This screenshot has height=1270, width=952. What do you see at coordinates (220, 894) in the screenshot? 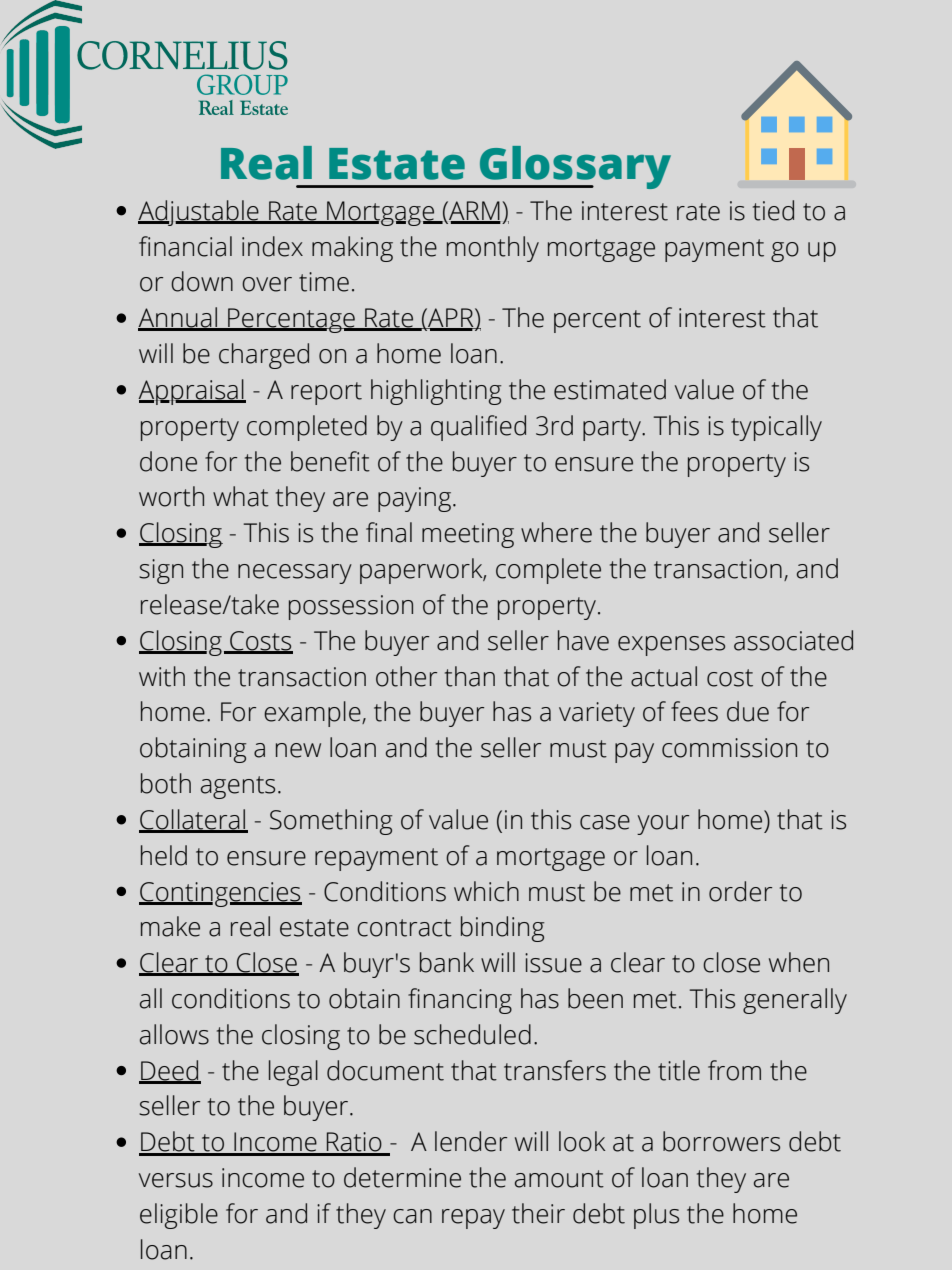
I see `Contingencies` at bounding box center [220, 894].
